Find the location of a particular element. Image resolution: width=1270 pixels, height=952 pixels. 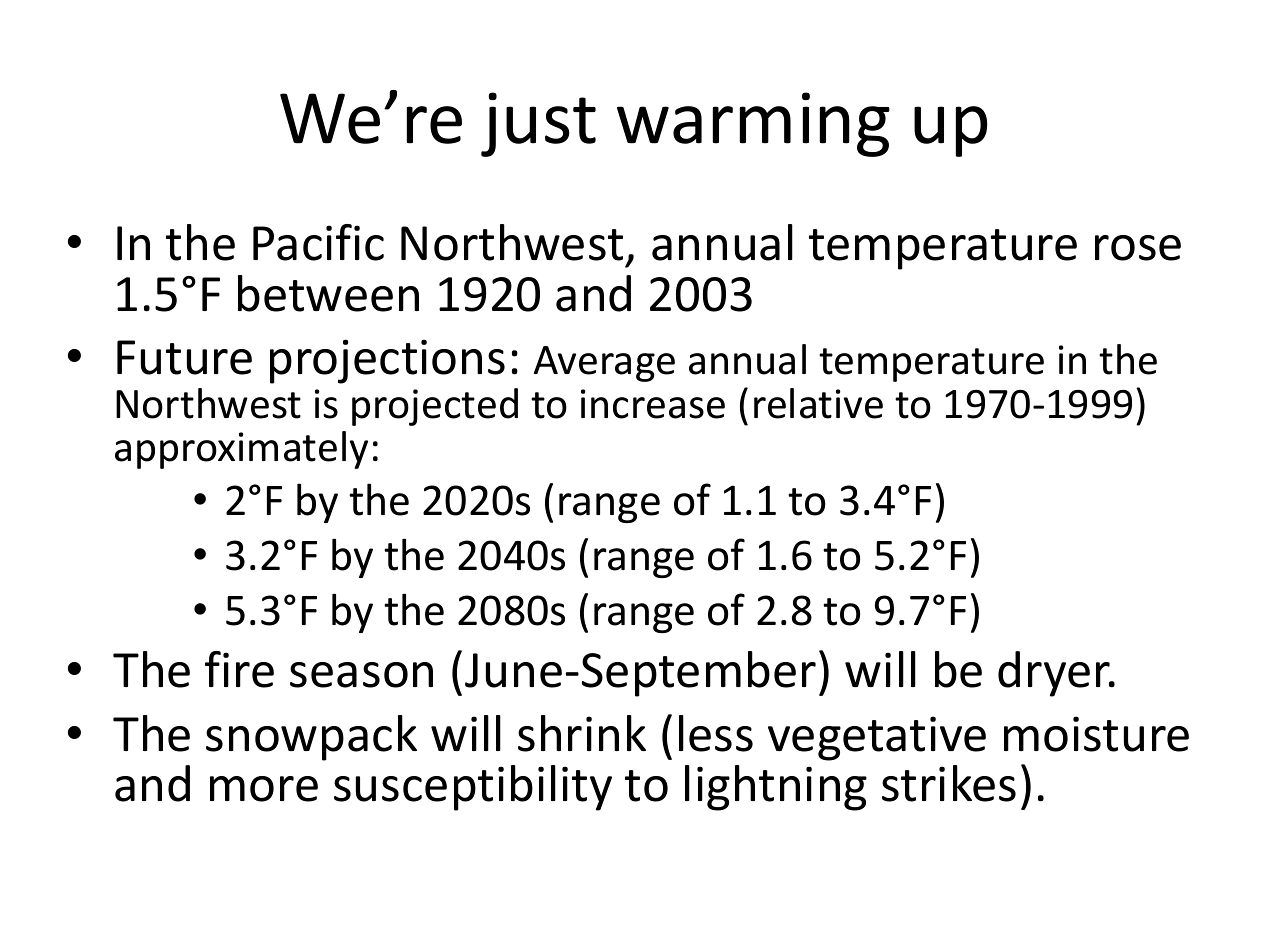

just is located at coordinates (538, 124).
